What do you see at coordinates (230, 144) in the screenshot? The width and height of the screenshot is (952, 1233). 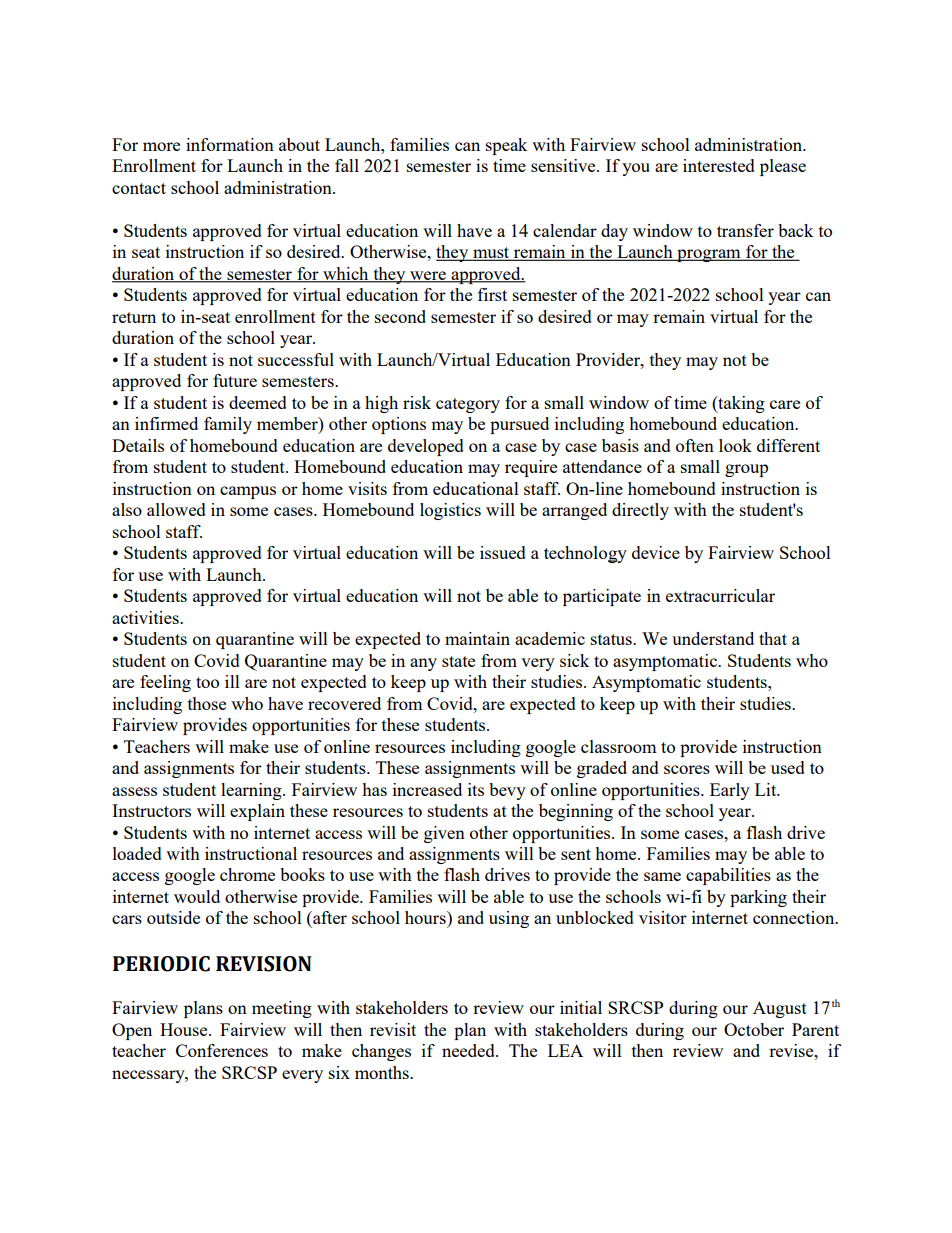 I see `information` at bounding box center [230, 144].
